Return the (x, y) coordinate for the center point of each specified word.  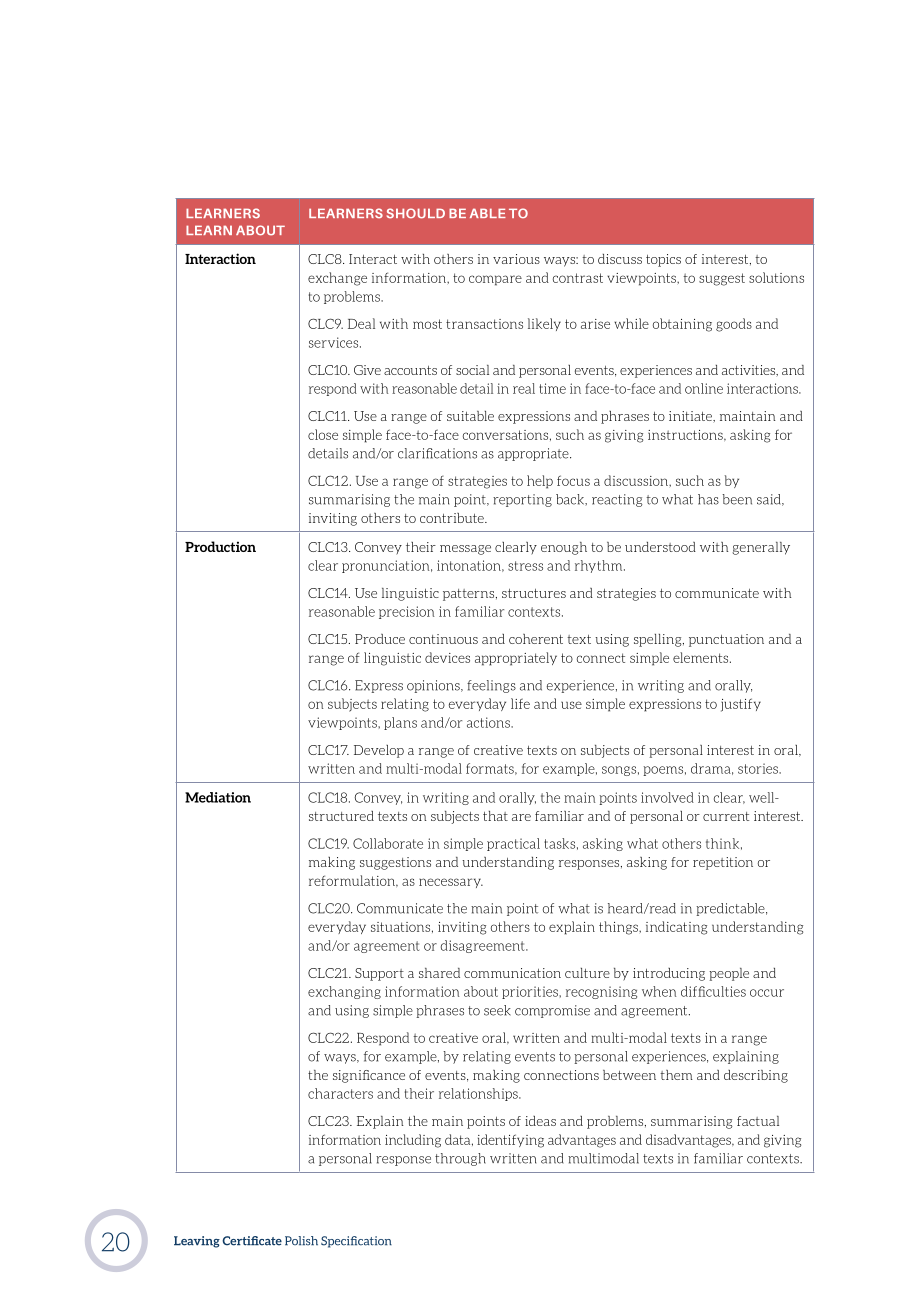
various (516, 259)
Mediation (218, 797)
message (465, 550)
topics (663, 260)
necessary (451, 883)
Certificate (252, 1241)
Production (220, 546)
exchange (337, 279)
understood (660, 547)
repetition (723, 863)
